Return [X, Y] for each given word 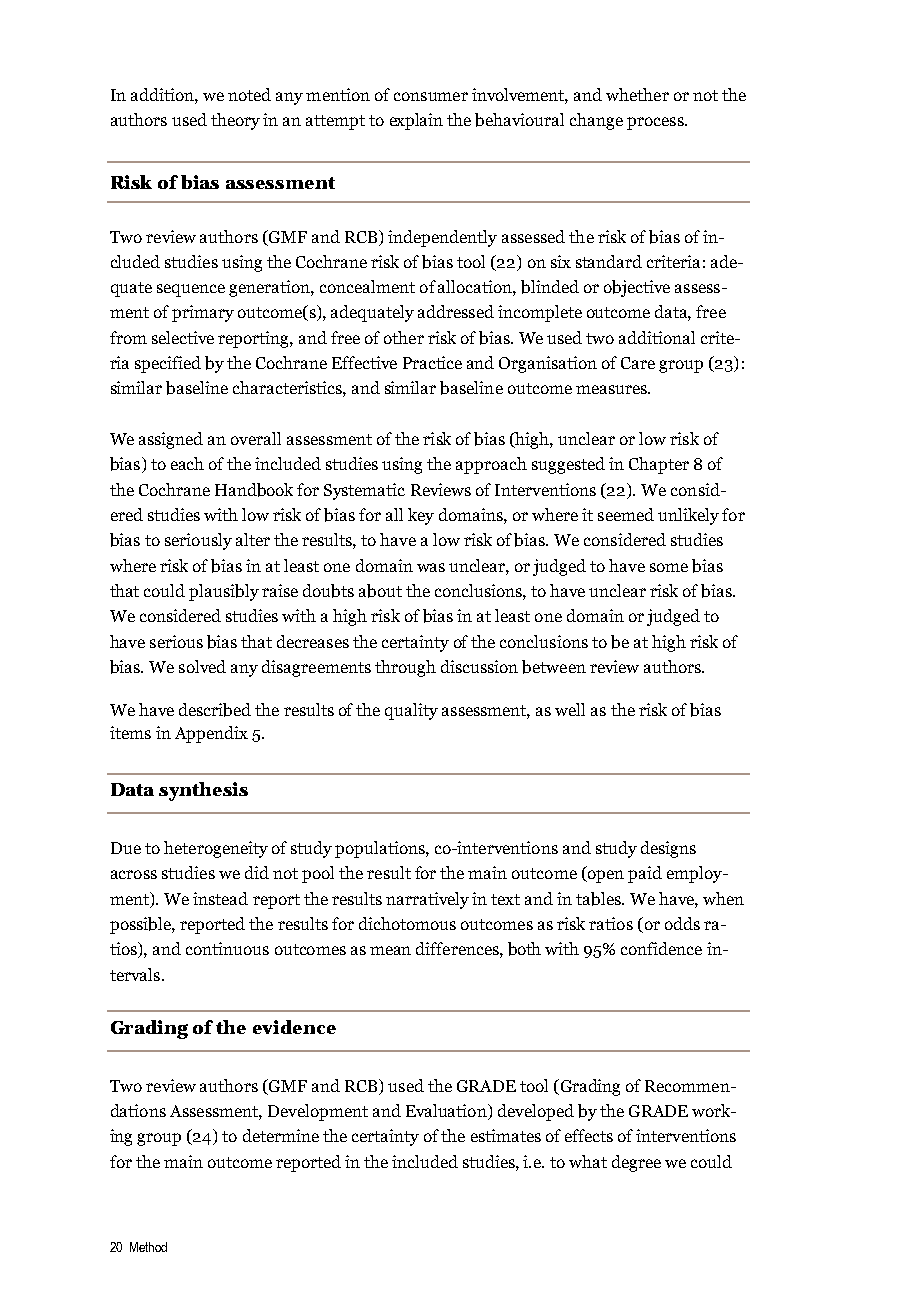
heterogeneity [216, 849]
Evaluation [447, 1112]
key [421, 516]
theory [235, 121]
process [656, 123]
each [187, 463]
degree [636, 1163]
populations [381, 849]
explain [416, 121]
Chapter [659, 465]
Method [148, 1247]
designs [668, 849]
